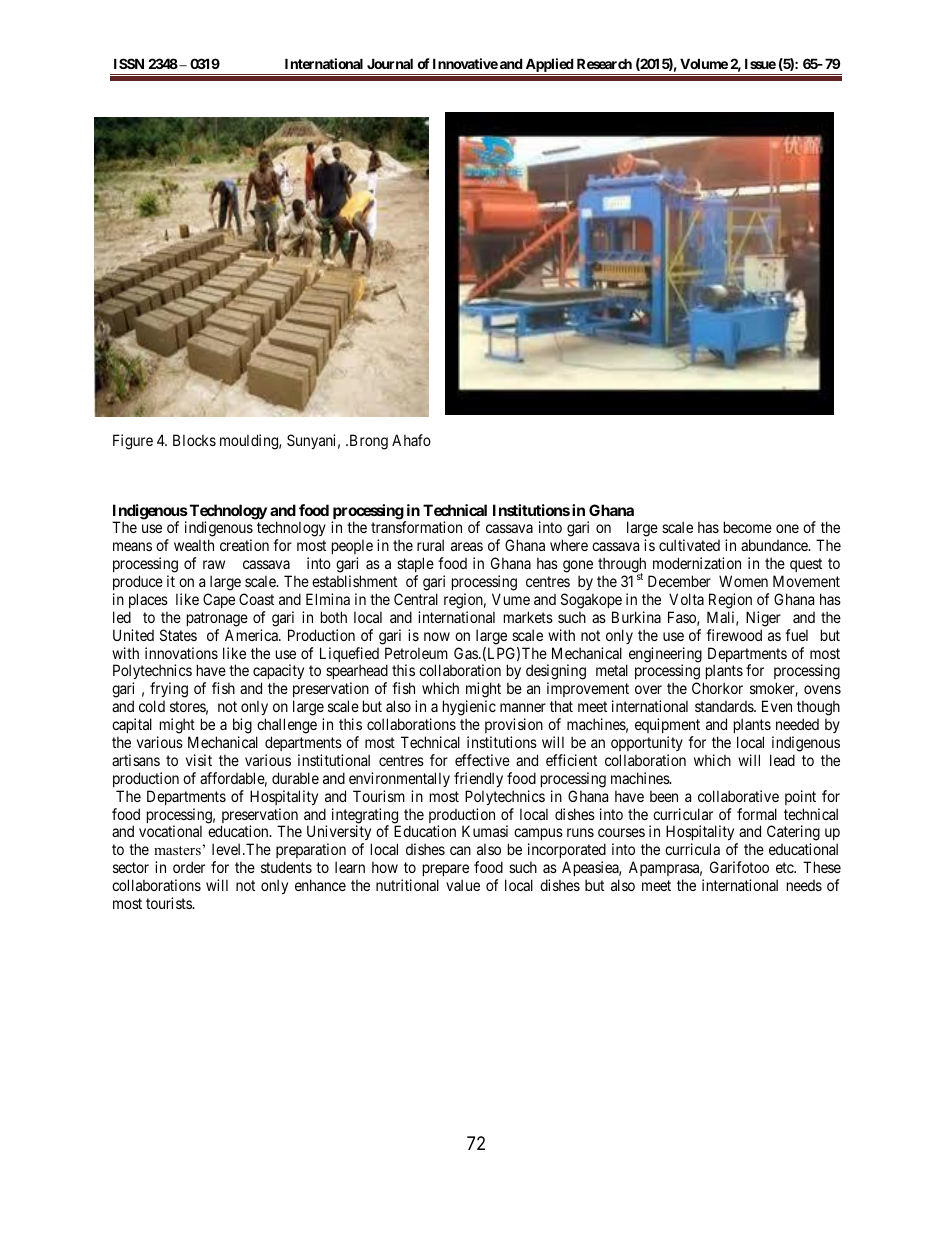 The width and height of the screenshot is (952, 1233). Describe the element at coordinates (463, 885) in the screenshot. I see `value` at that location.
